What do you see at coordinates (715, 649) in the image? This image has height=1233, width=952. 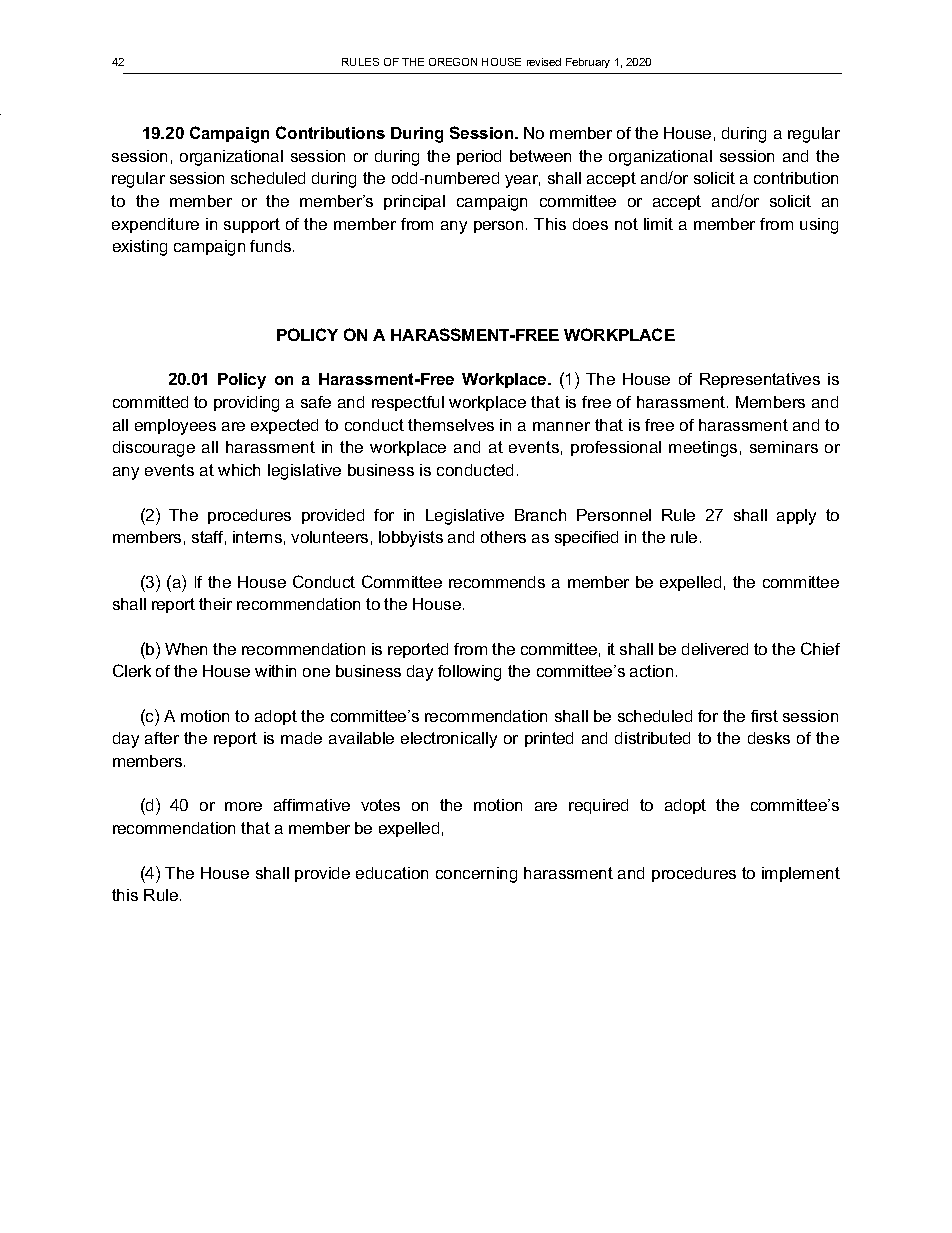 I see `delivered` at bounding box center [715, 649].
